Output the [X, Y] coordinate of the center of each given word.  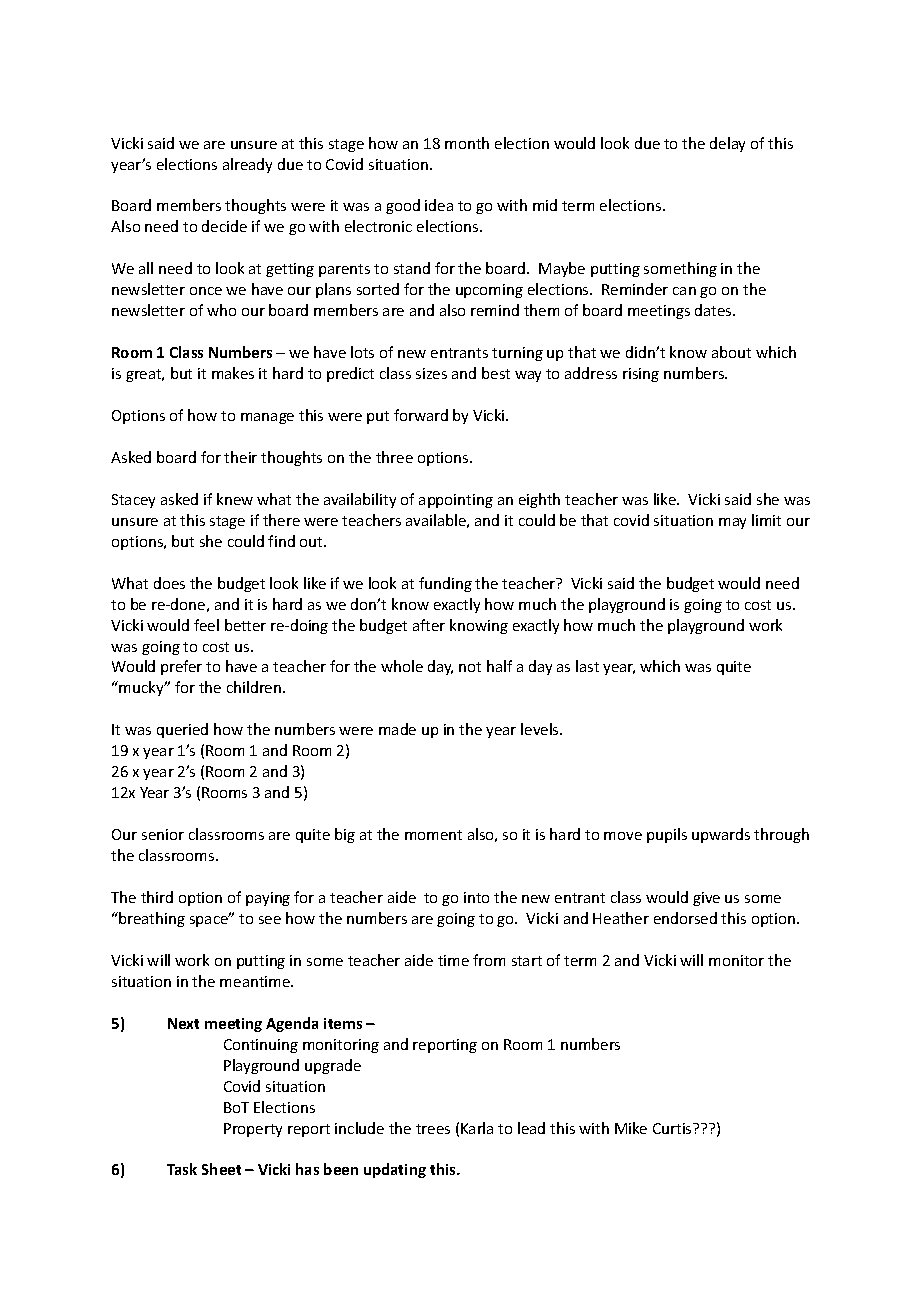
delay [727, 144]
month [467, 143]
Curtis [673, 1128]
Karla [477, 1128]
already [247, 165]
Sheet [221, 1169]
